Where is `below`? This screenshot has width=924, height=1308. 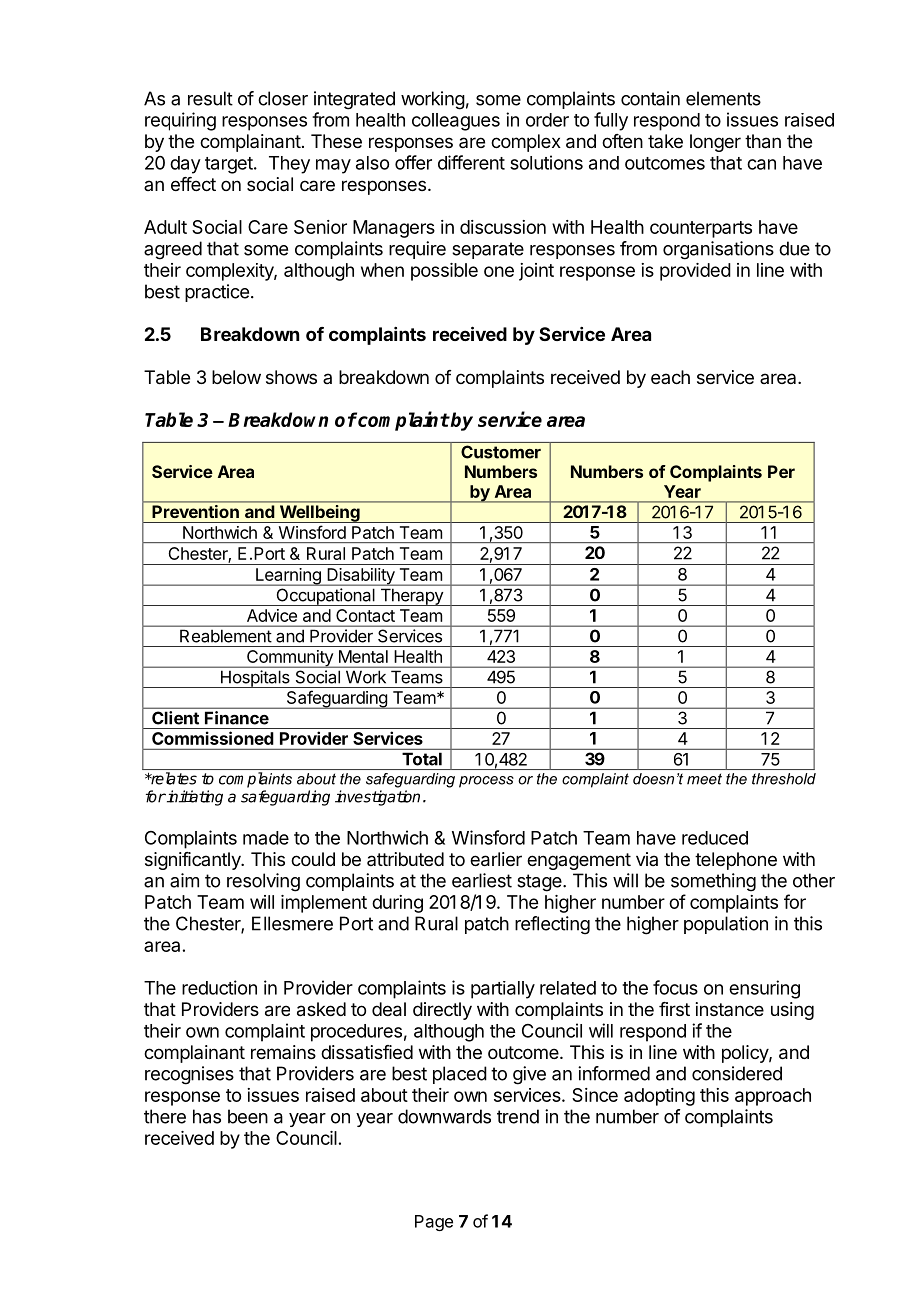
below is located at coordinates (236, 377).
